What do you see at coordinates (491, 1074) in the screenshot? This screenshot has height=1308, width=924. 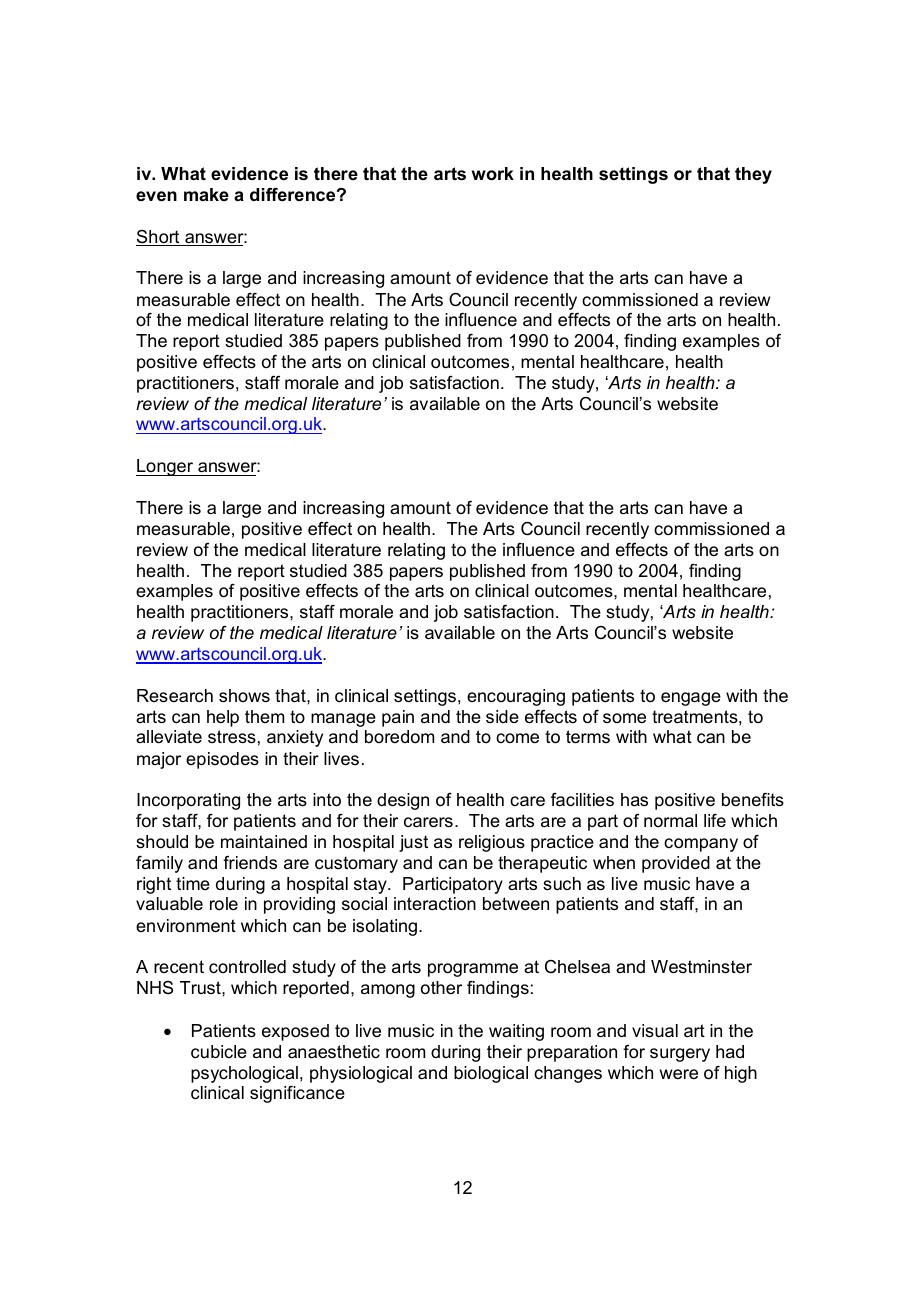 I see `biological` at bounding box center [491, 1074].
